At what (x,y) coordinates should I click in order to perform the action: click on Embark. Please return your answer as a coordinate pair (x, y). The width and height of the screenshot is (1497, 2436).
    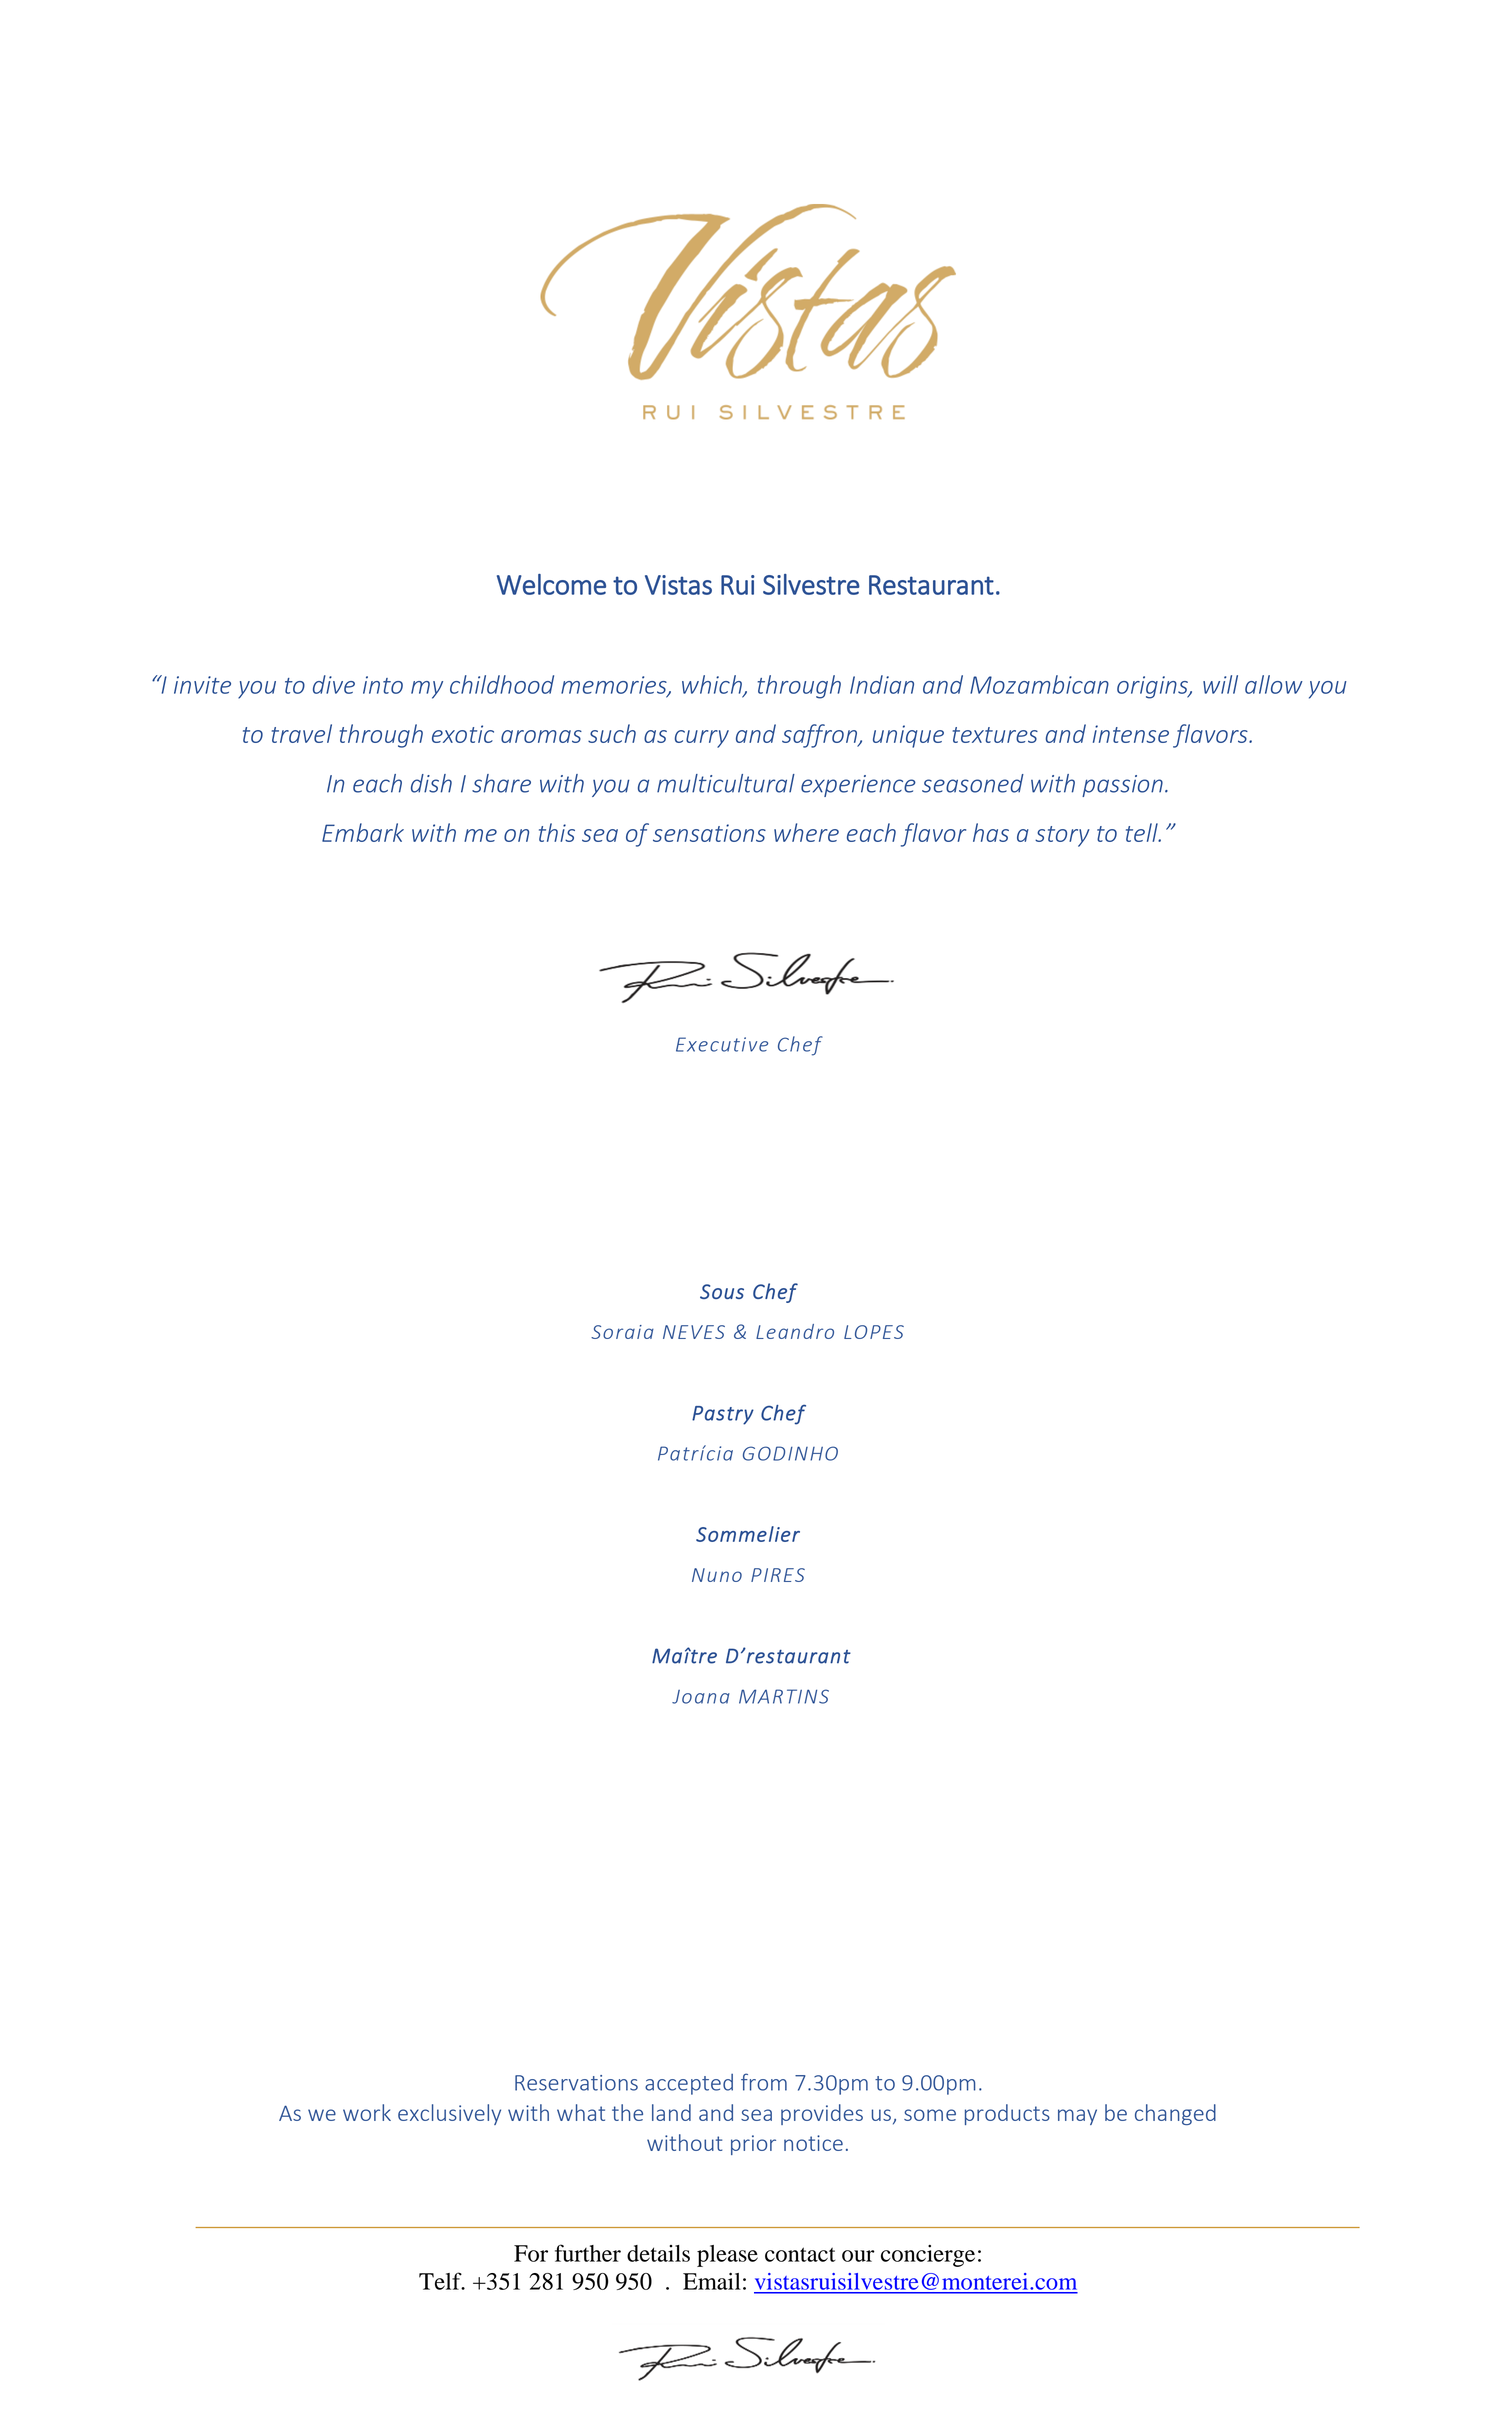
    Looking at the image, I should click on (363, 832).
